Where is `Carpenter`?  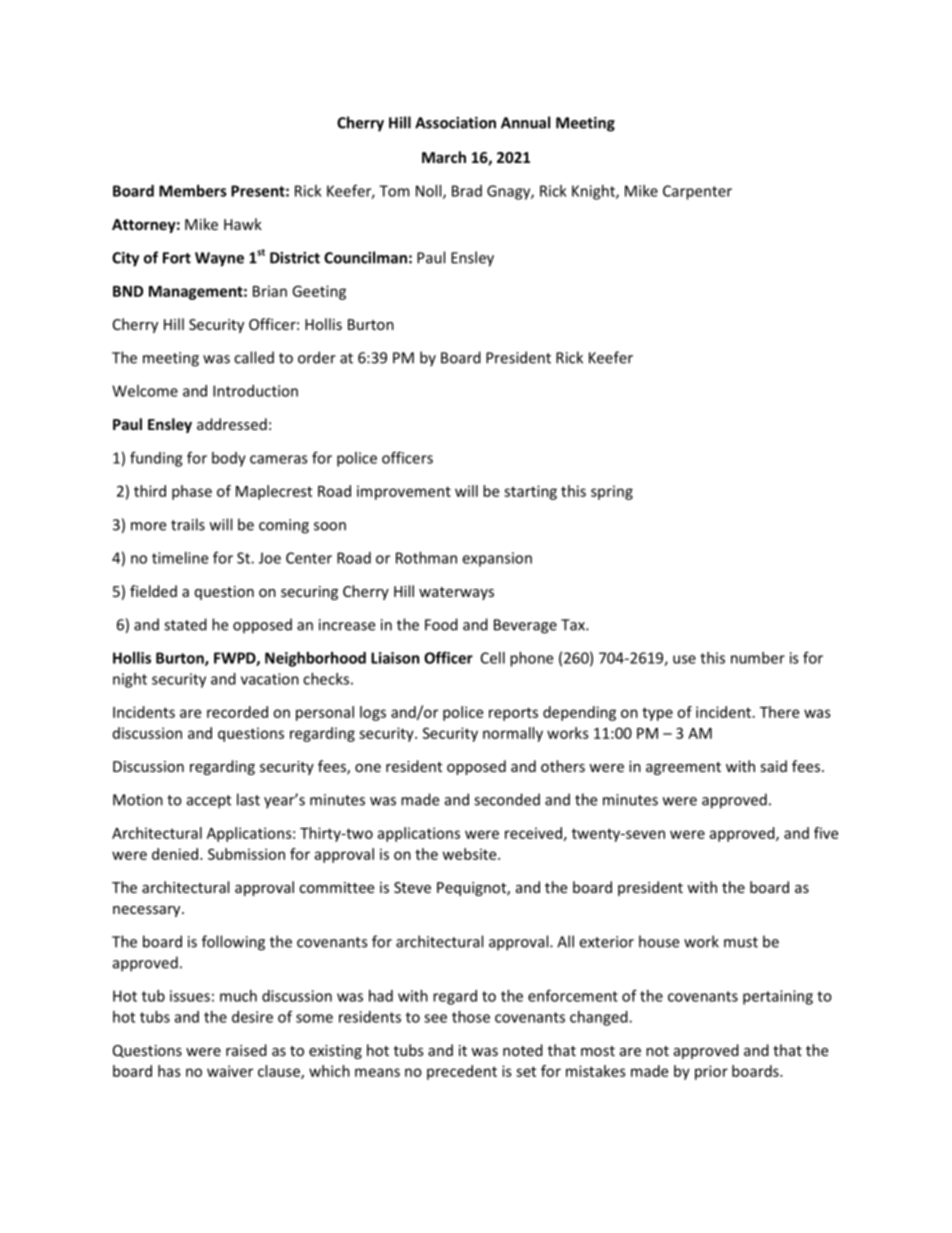 Carpenter is located at coordinates (697, 192).
